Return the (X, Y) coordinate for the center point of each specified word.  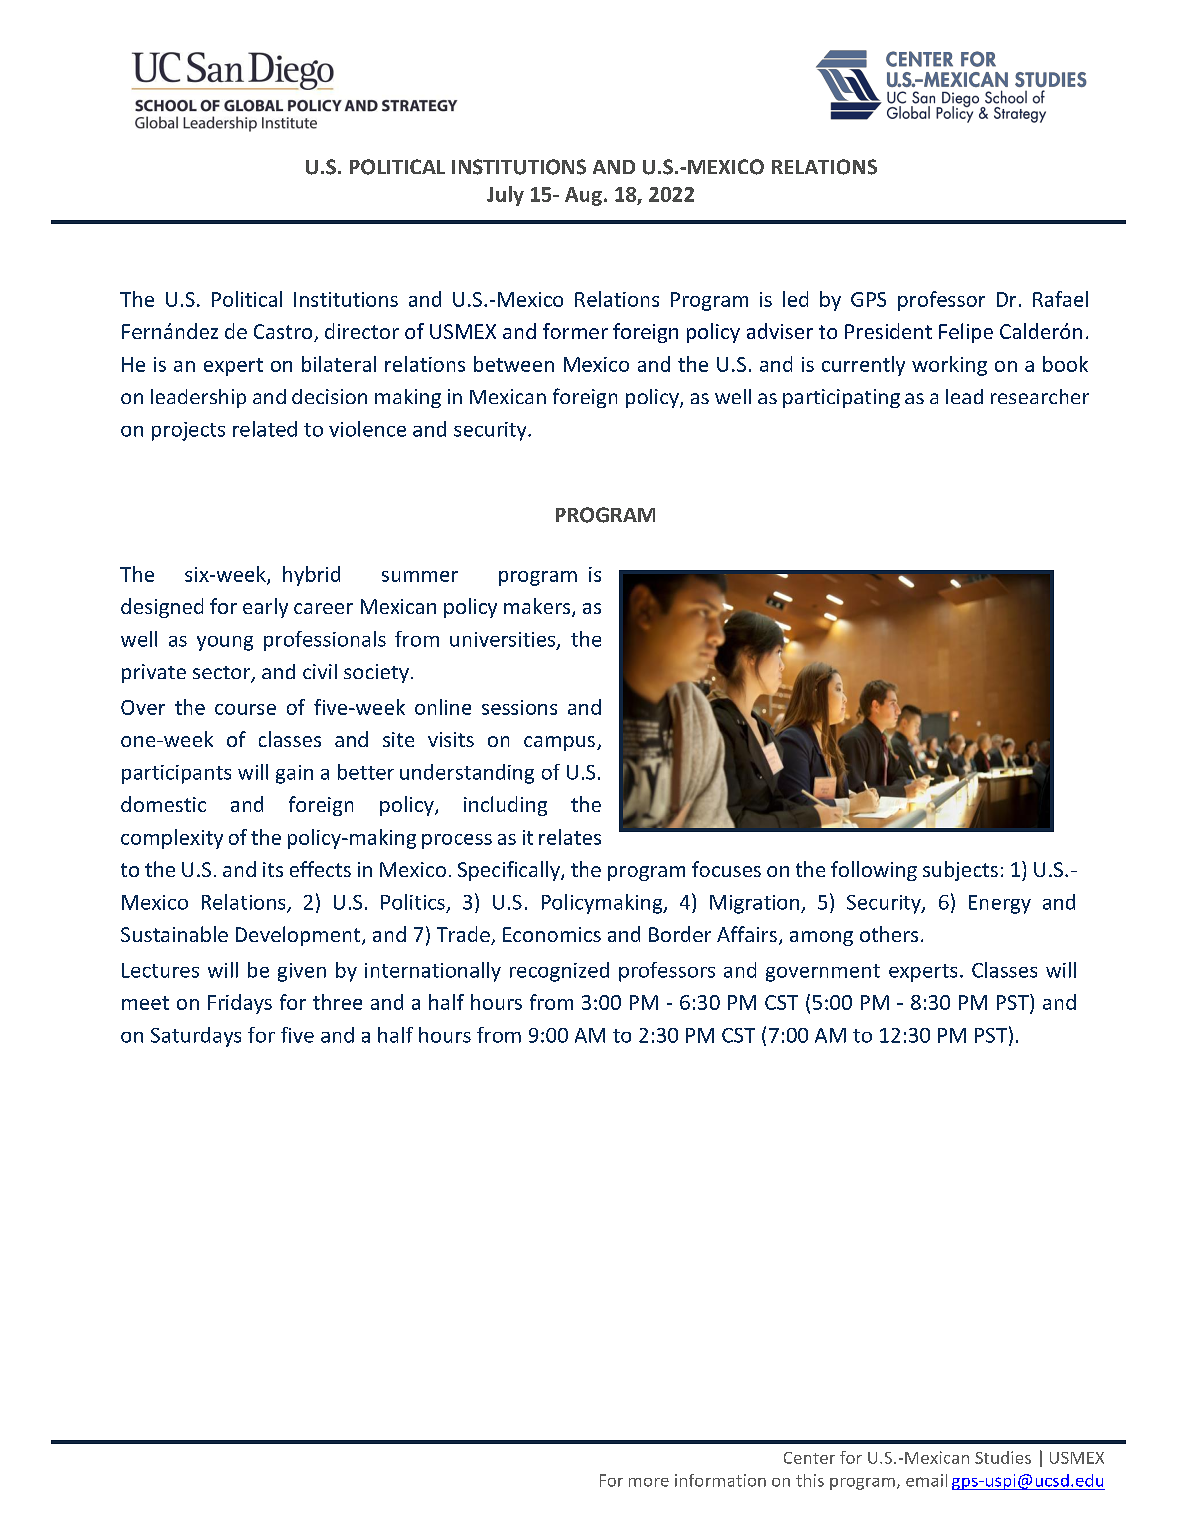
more (649, 1482)
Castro (284, 333)
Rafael (1060, 299)
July (505, 196)
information (720, 1480)
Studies (1003, 1457)
